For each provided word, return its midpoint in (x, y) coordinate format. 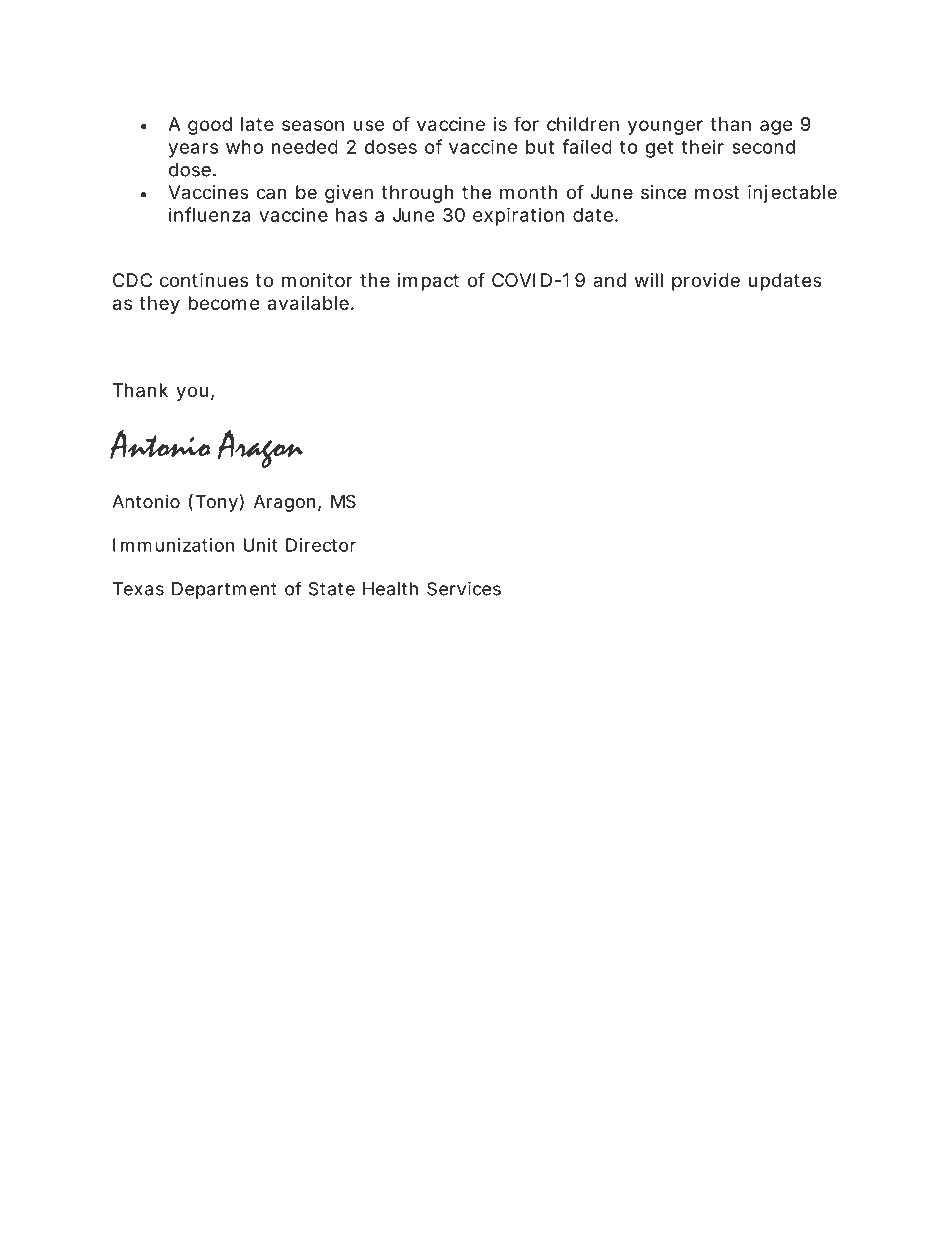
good (210, 126)
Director (321, 545)
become (224, 303)
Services (464, 589)
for (526, 123)
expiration (518, 216)
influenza (209, 214)
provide (706, 282)
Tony (217, 503)
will (649, 280)
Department (224, 590)
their (702, 146)
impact (428, 282)
